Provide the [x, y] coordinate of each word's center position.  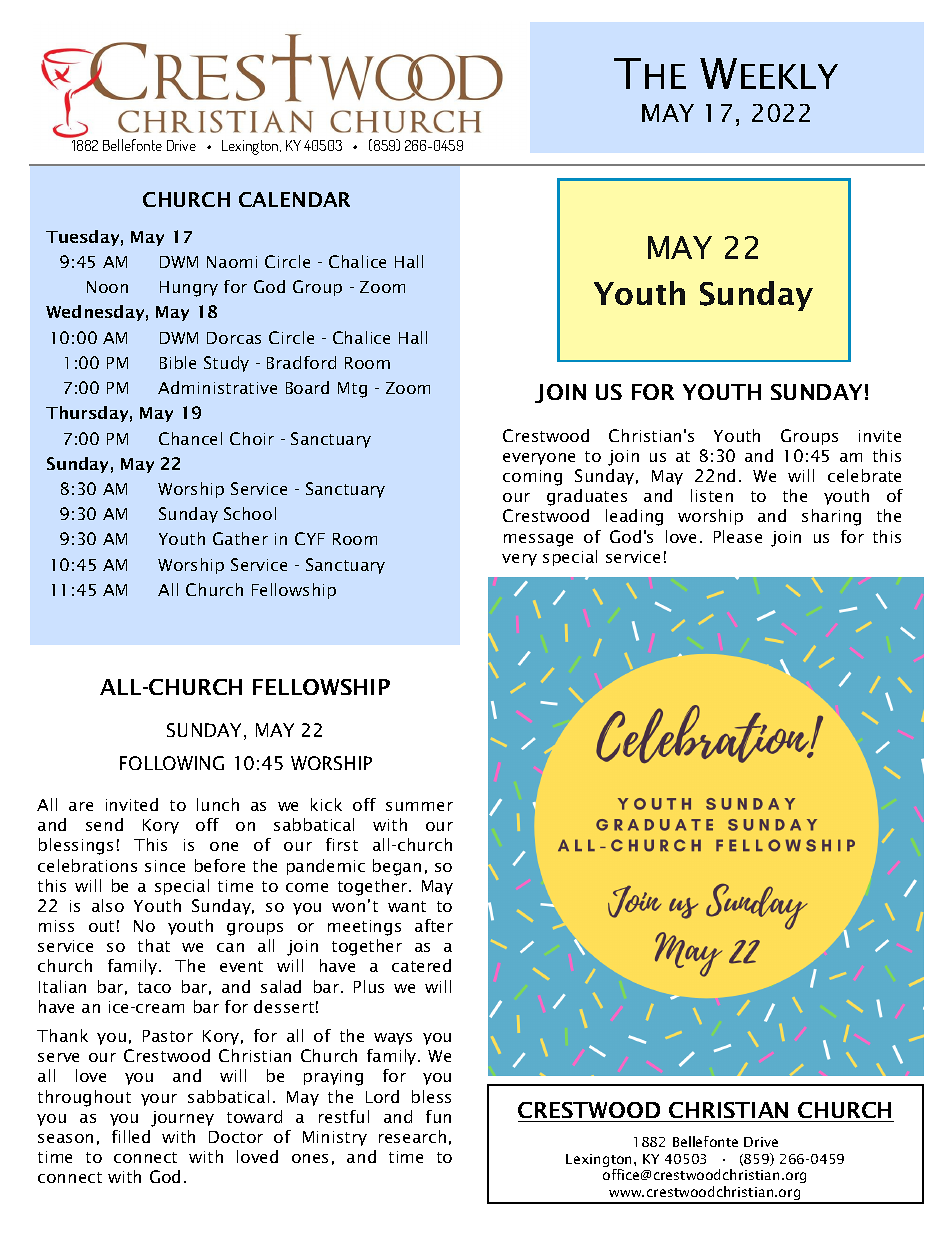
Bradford [301, 362]
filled [131, 1136]
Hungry [189, 289]
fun [438, 1116]
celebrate [864, 475]
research [412, 1136]
